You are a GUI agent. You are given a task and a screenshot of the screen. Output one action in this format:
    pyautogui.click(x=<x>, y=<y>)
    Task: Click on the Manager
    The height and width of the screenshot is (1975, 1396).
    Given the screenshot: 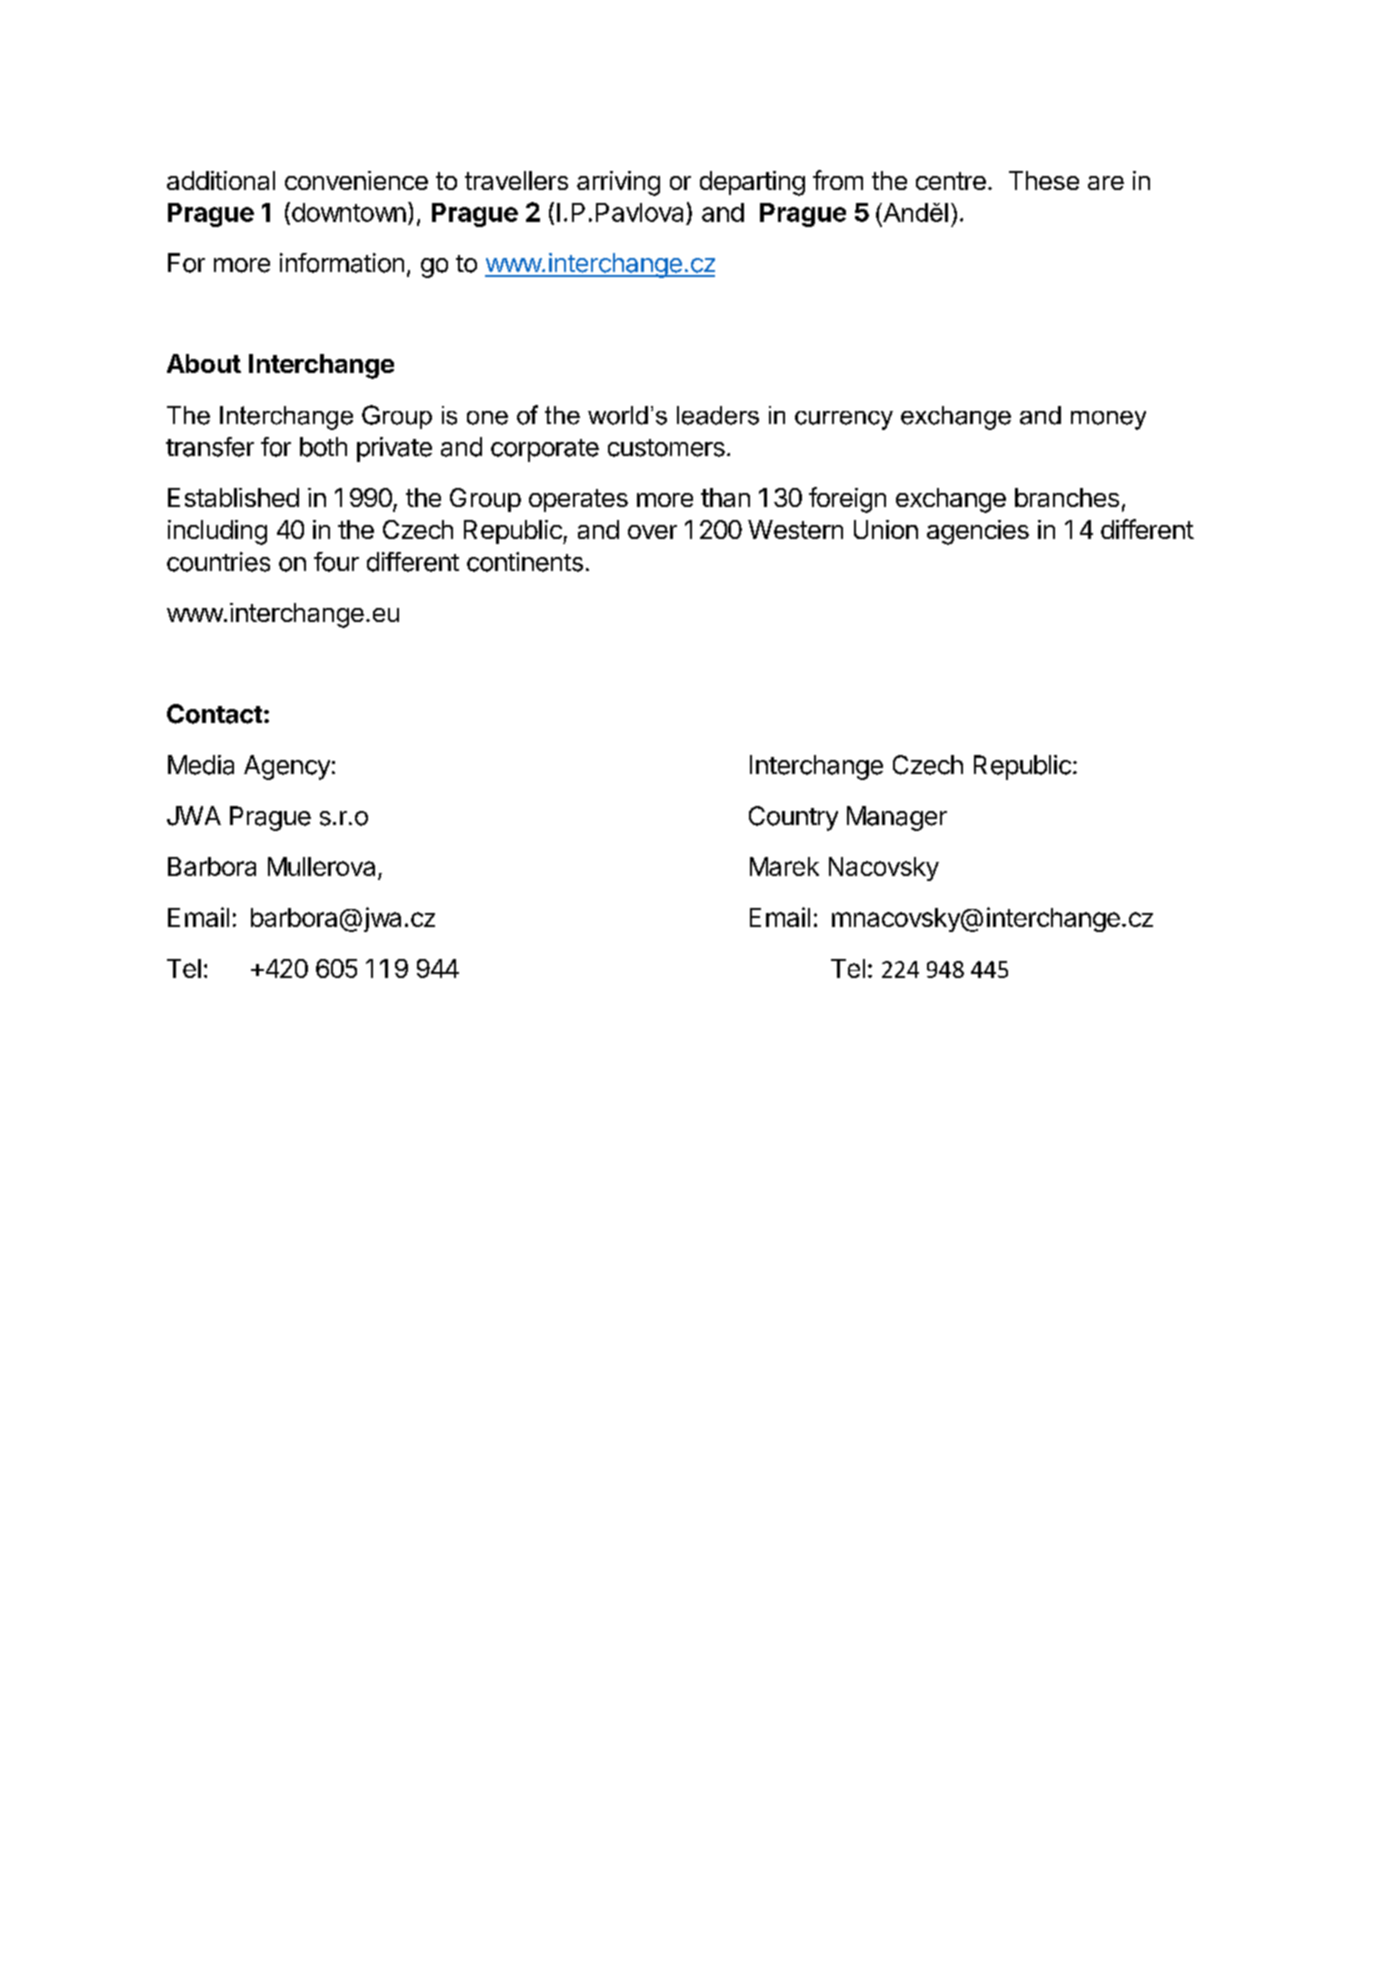 What is the action you would take?
    pyautogui.click(x=897, y=818)
